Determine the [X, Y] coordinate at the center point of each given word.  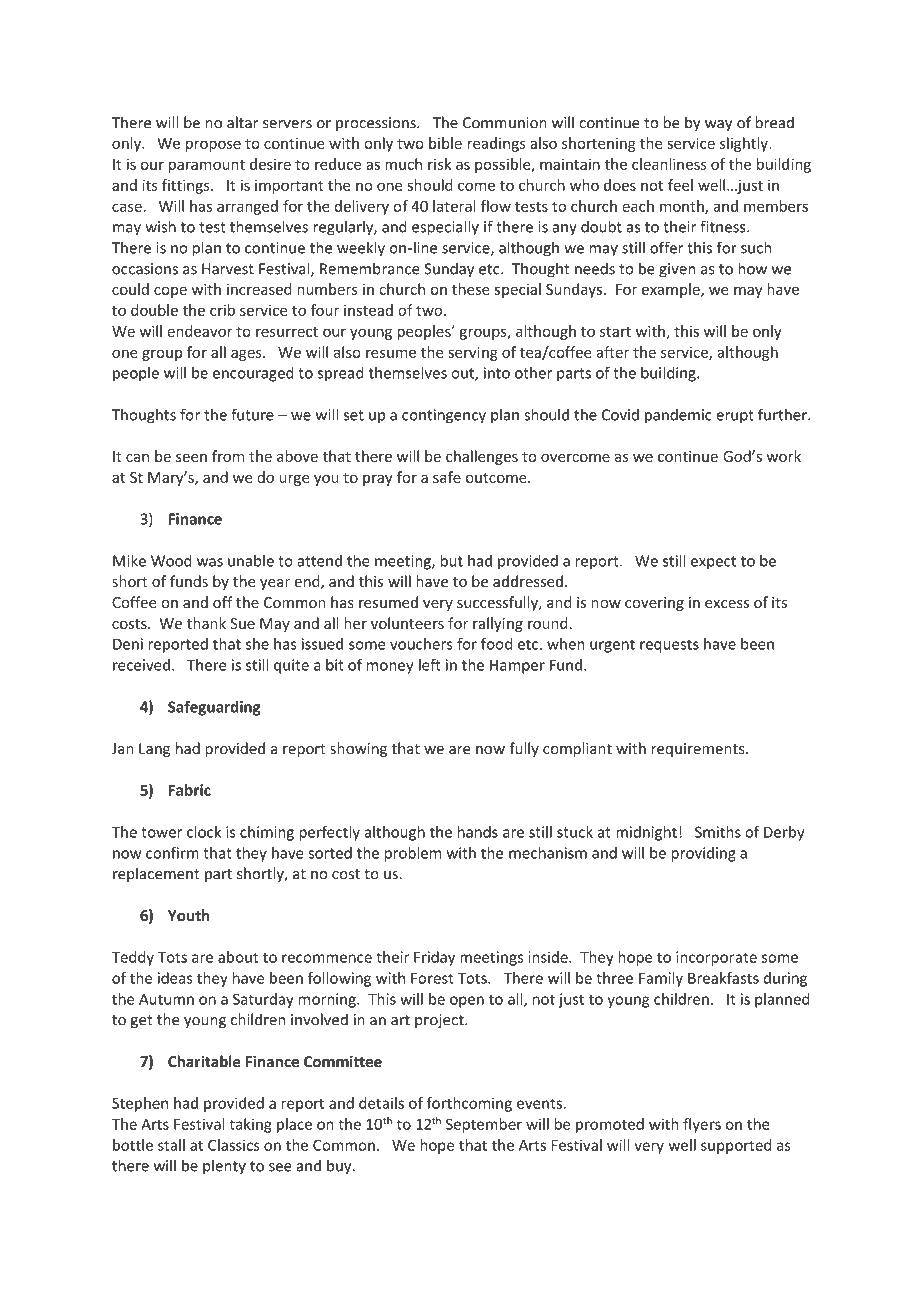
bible [445, 143]
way [718, 126]
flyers [702, 1125]
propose [213, 146]
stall [171, 1145]
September [484, 1125]
